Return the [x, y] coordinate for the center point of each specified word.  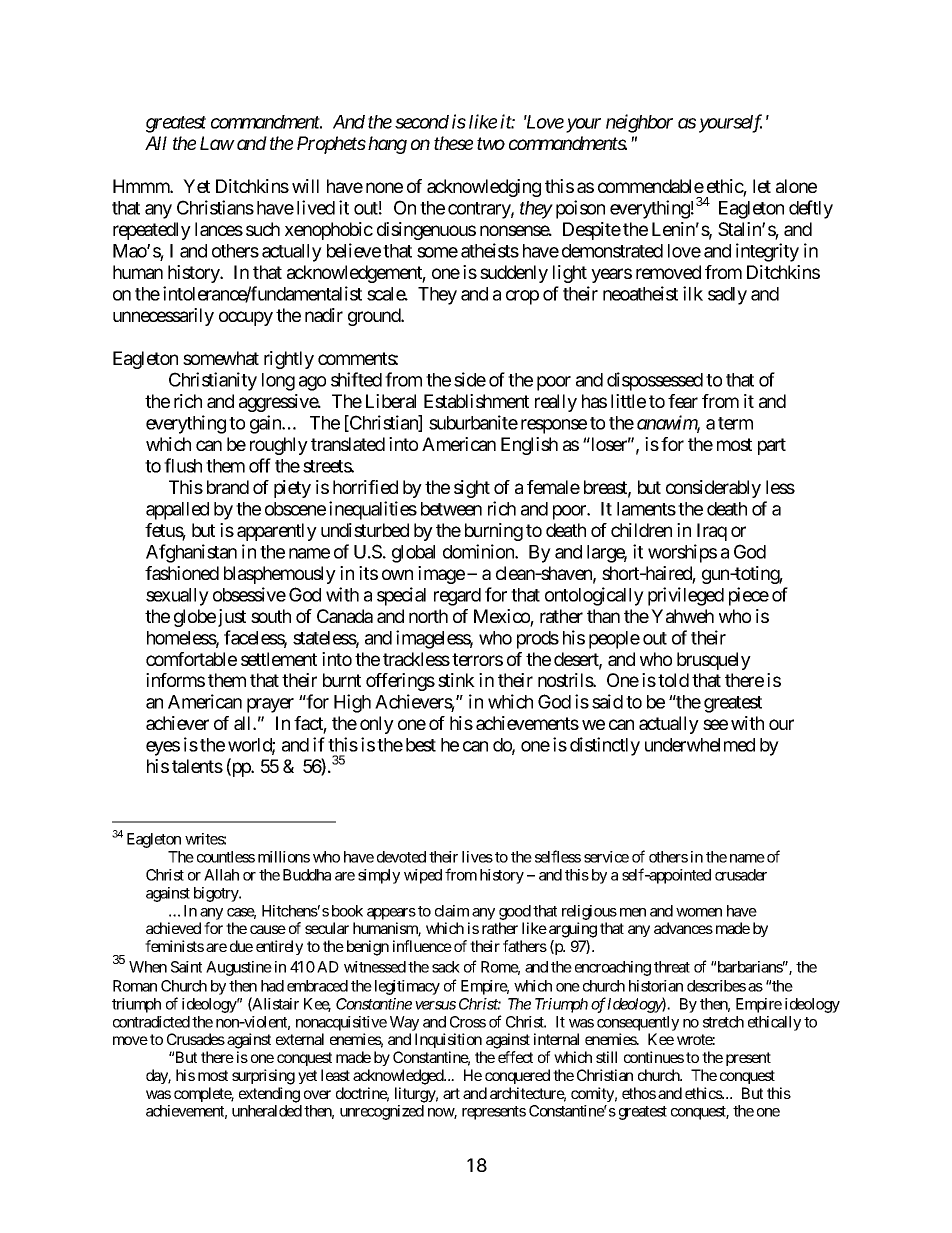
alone [796, 186]
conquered [517, 1076]
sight [472, 489]
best [421, 745]
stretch [723, 1022]
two [491, 144]
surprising [263, 1077]
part [772, 446]
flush [183, 465]
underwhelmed [700, 745]
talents [197, 766]
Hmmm [142, 186]
